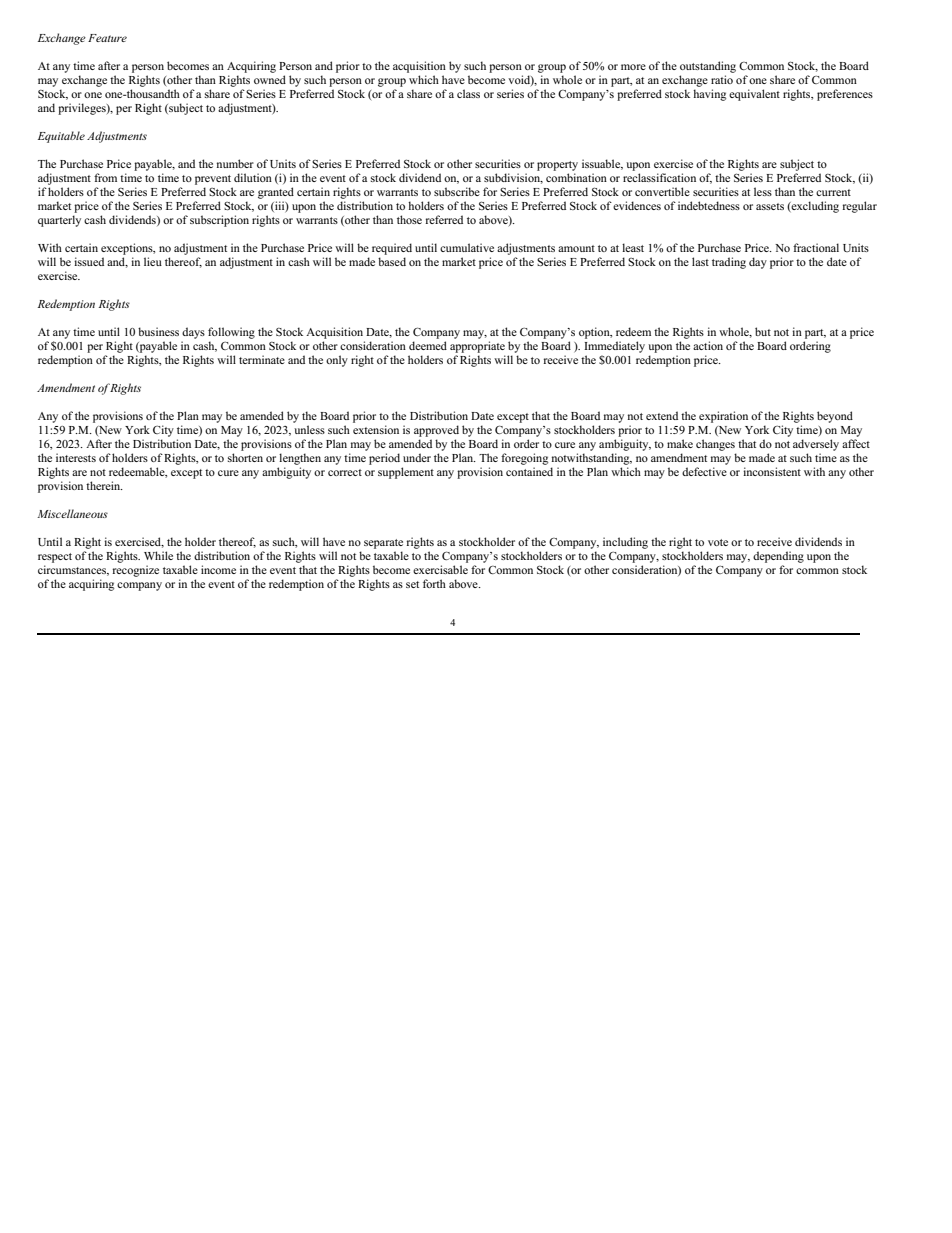 The width and height of the image is (952, 1233). Describe the element at coordinates (434, 583) in the image. I see `forth` at that location.
